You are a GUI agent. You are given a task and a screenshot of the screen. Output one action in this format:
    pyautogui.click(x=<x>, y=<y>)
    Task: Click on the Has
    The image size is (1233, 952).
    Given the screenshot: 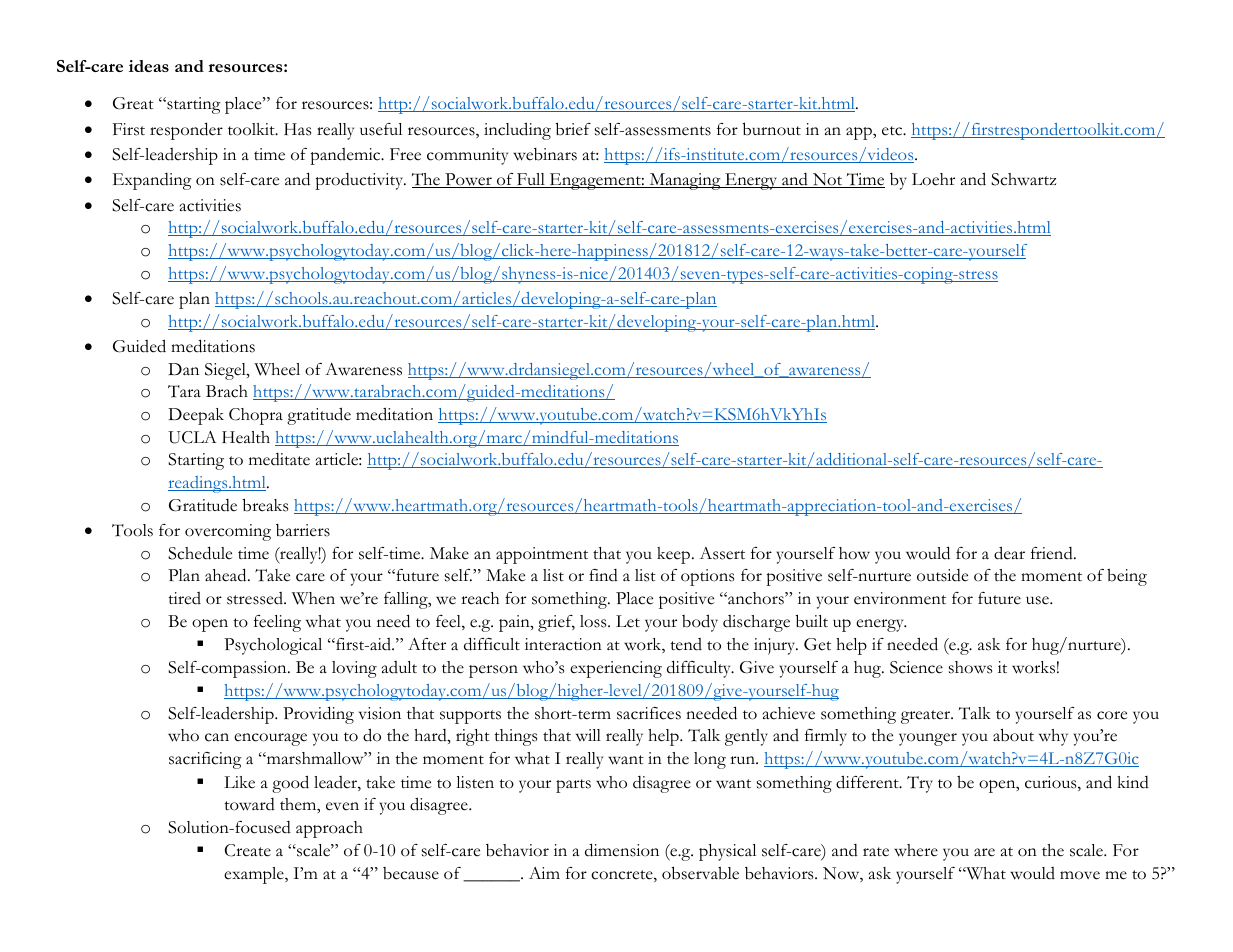 What is the action you would take?
    pyautogui.click(x=297, y=129)
